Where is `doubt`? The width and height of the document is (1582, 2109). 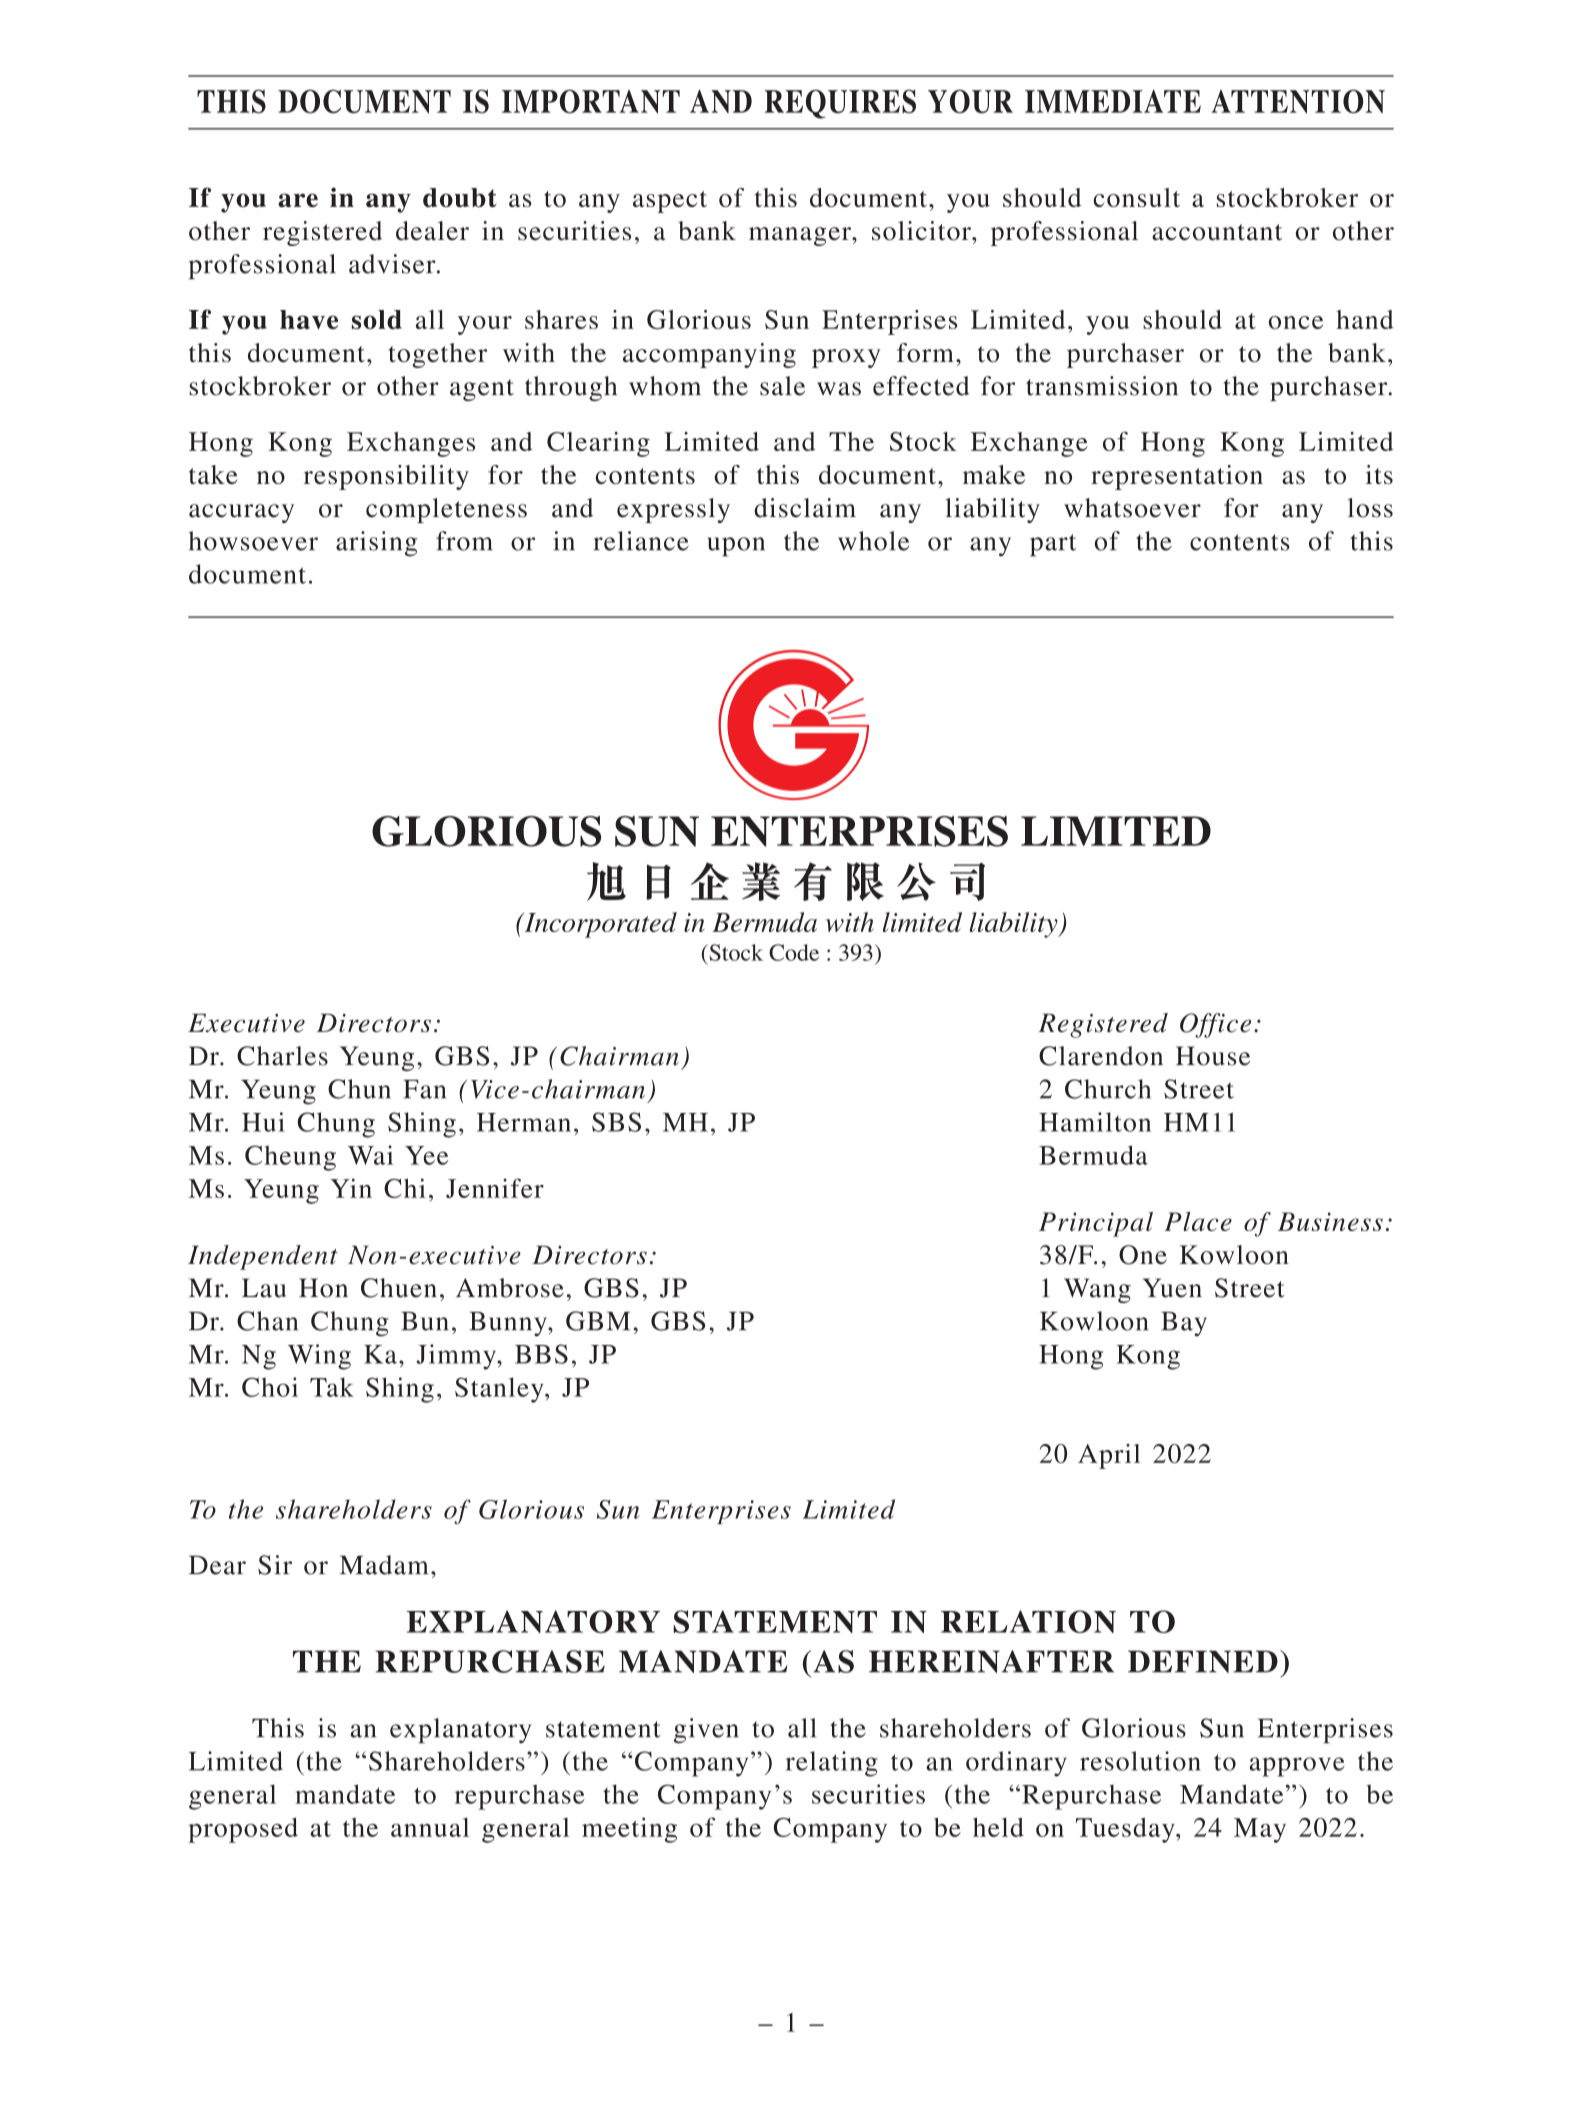
doubt is located at coordinates (460, 198).
